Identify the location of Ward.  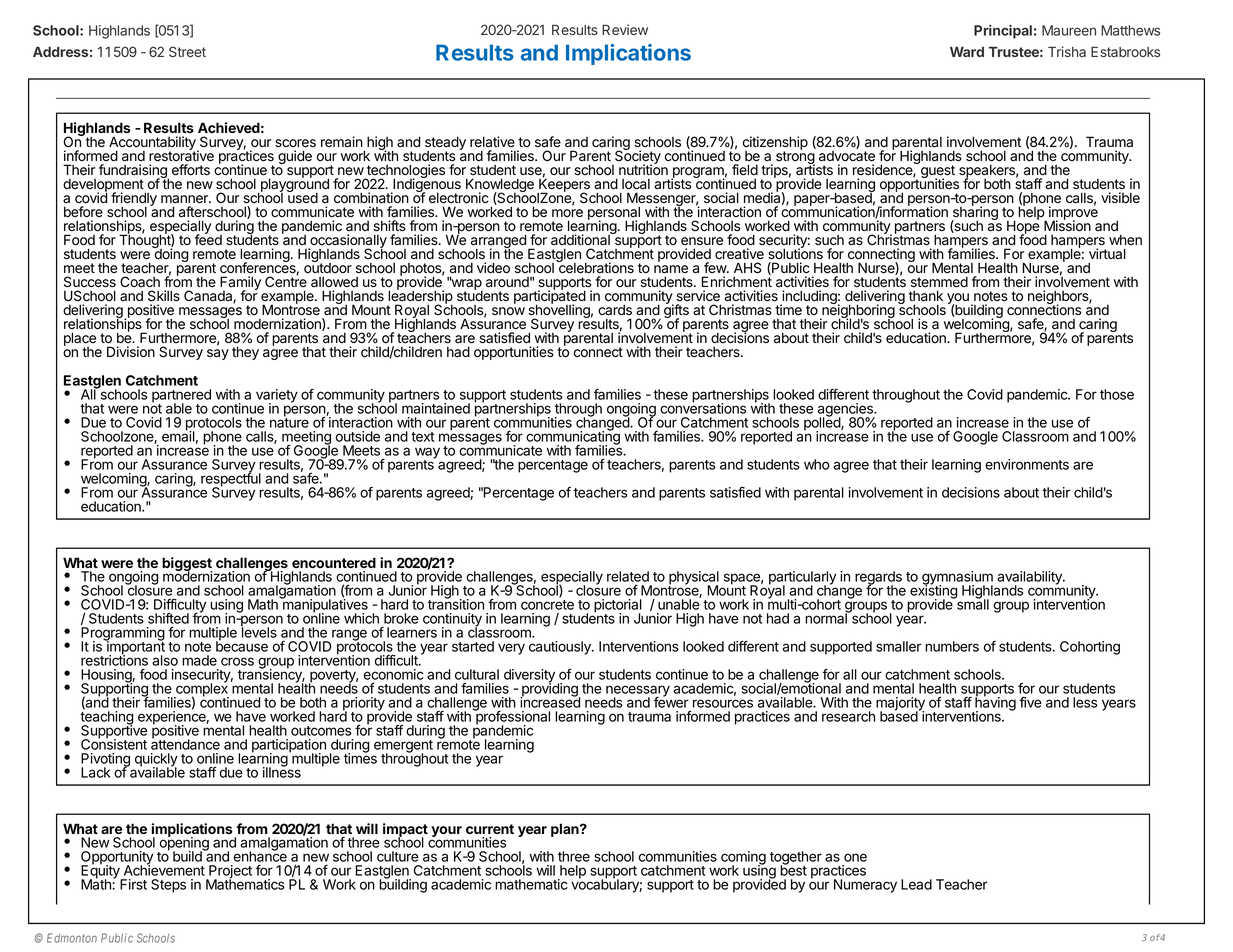
(967, 51).
